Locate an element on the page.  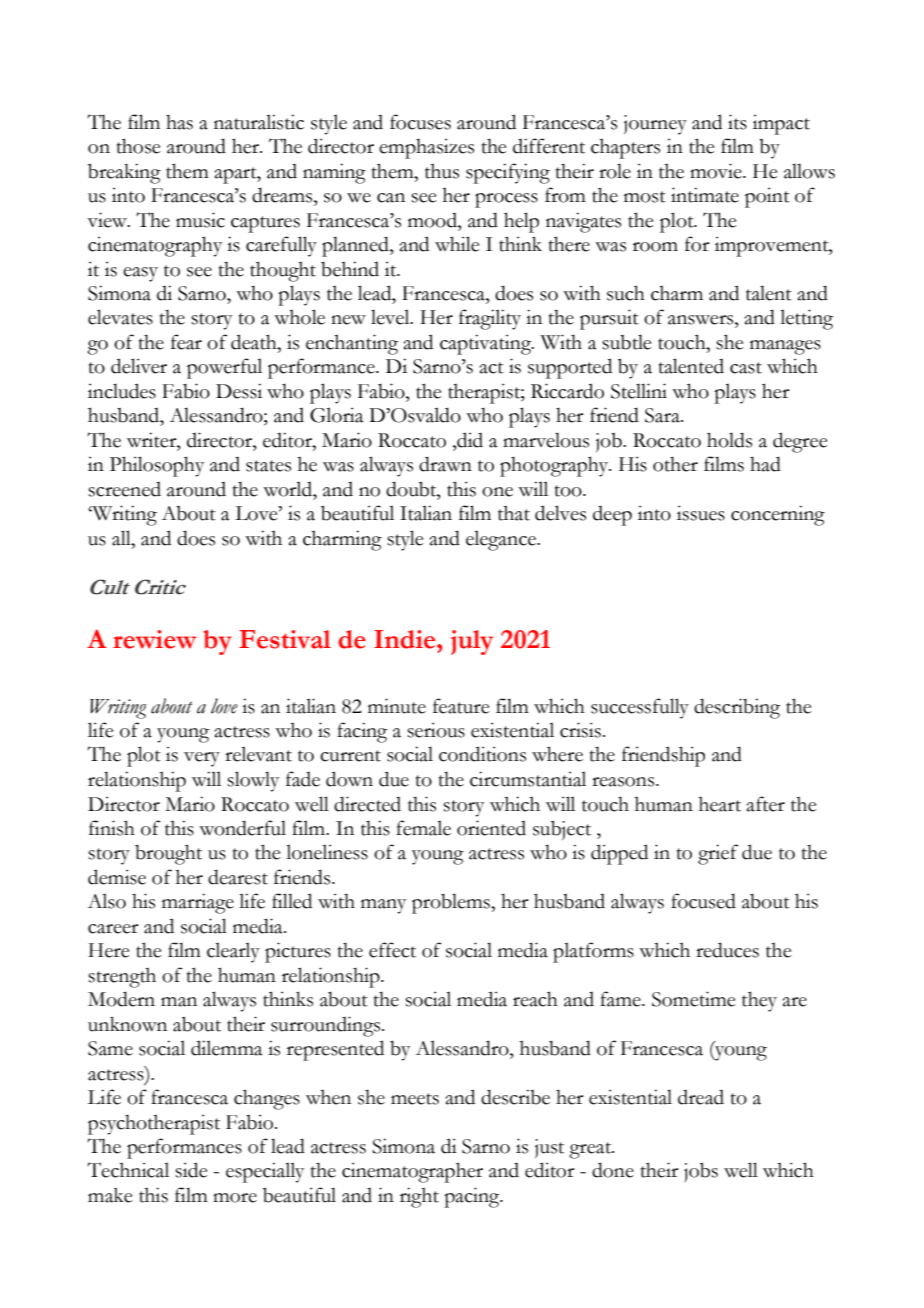
those is located at coordinates (139, 146).
